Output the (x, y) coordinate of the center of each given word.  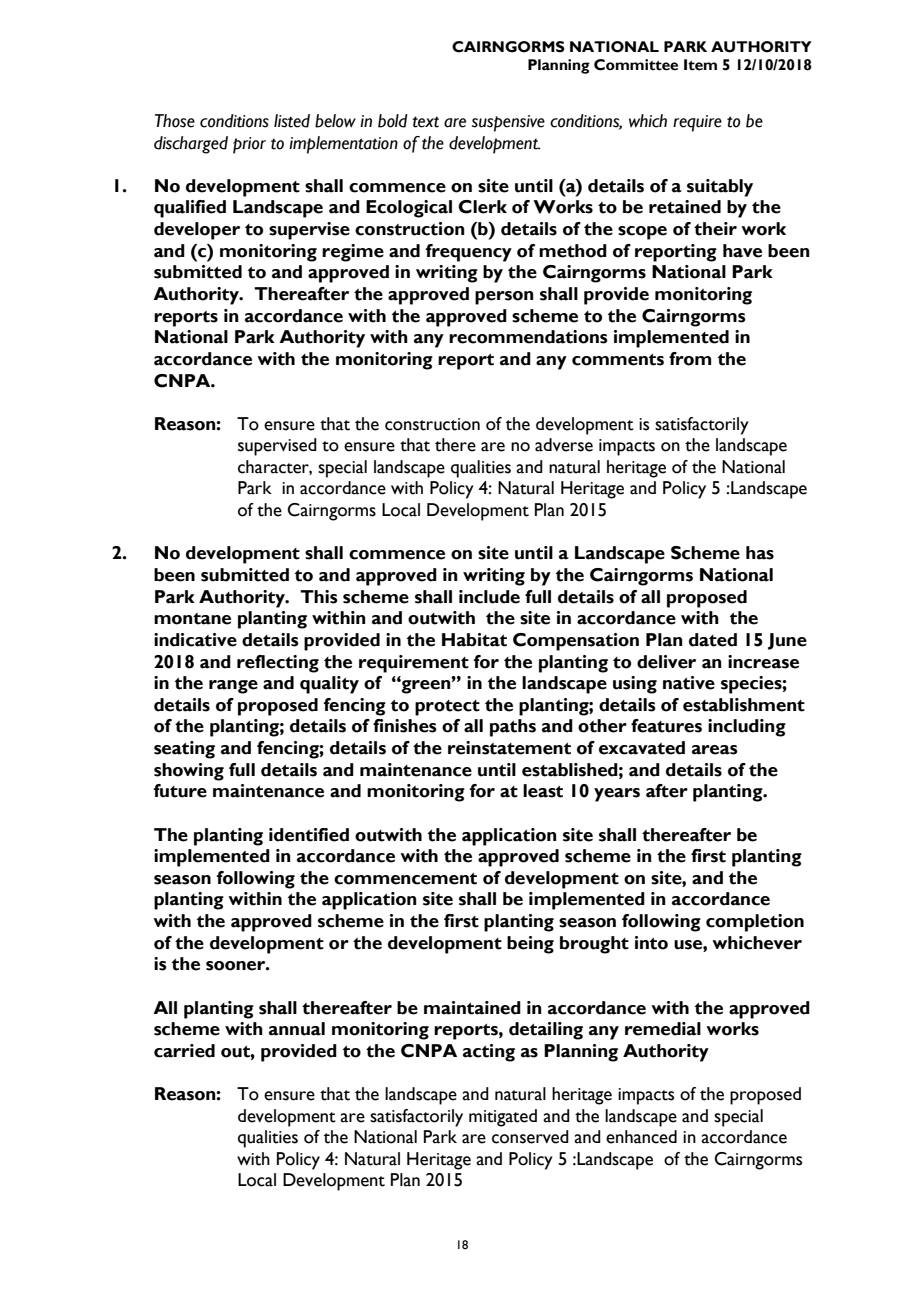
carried (184, 1051)
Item (700, 65)
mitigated (503, 1118)
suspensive (508, 123)
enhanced (641, 1137)
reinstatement (509, 748)
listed (292, 121)
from (690, 359)
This (319, 597)
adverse (564, 445)
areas (715, 750)
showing (189, 772)
